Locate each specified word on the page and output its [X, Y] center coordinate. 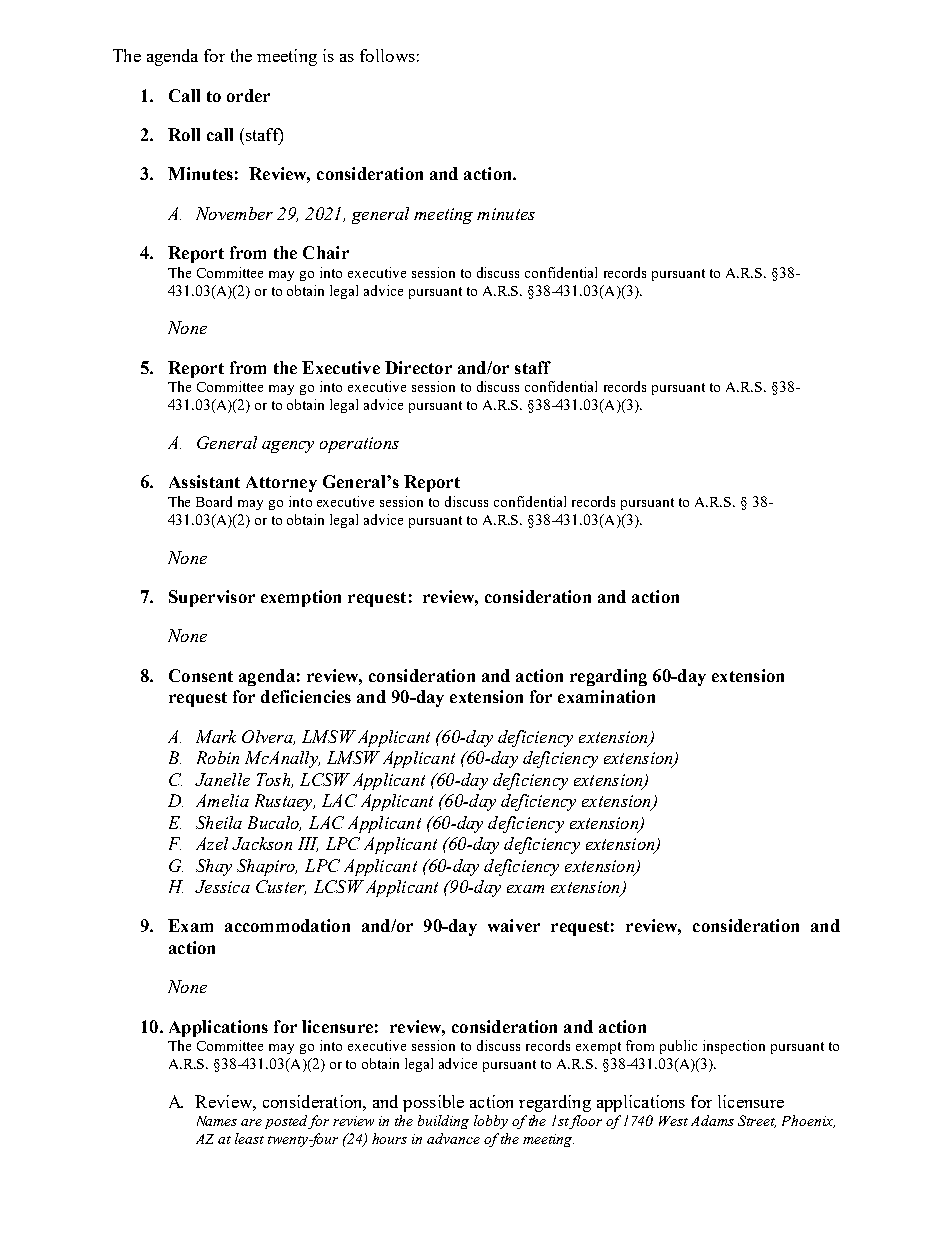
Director [418, 367]
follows [387, 55]
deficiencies [306, 696]
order [248, 95]
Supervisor [212, 598]
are [251, 1122]
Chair [326, 252]
